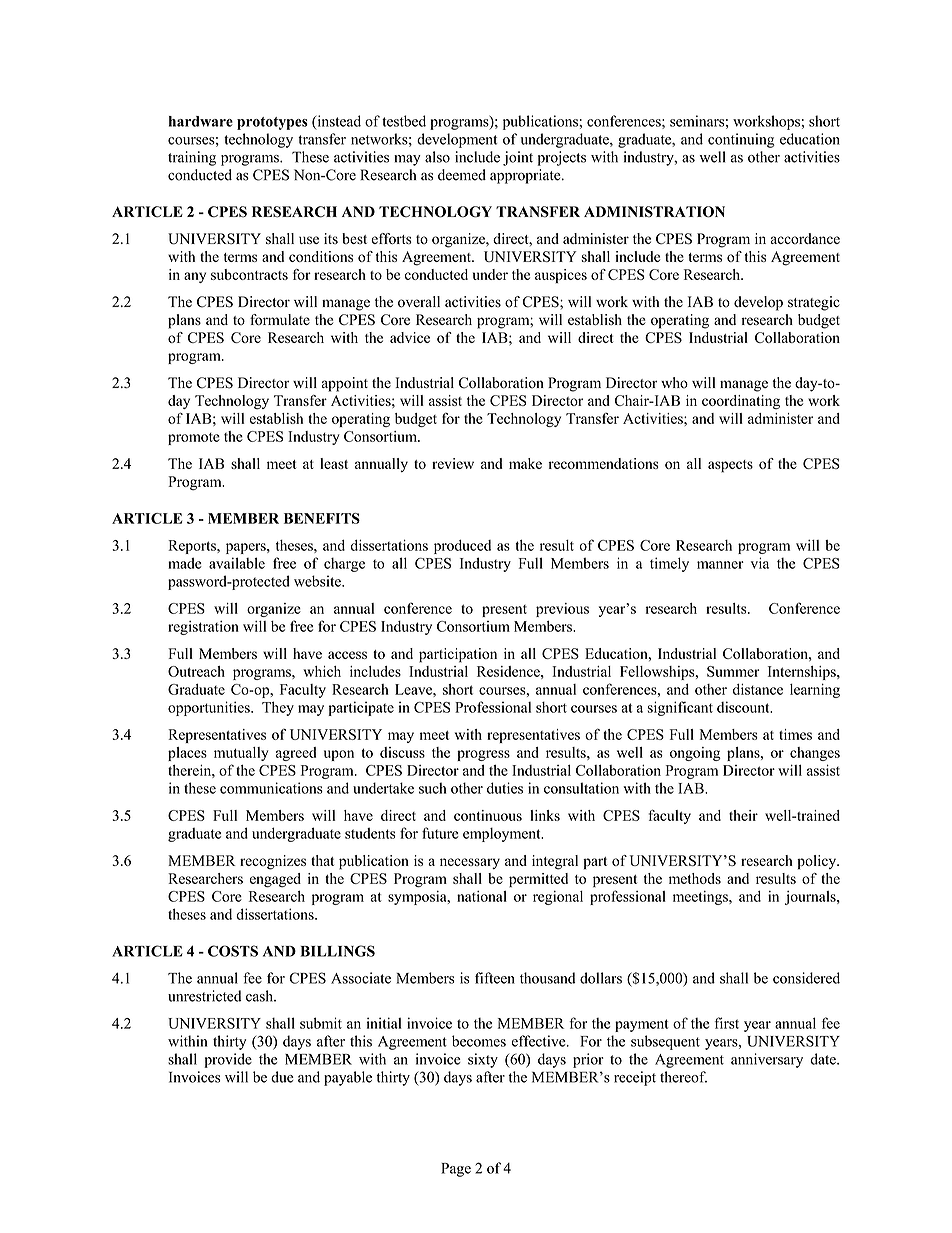 This image has height=1233, width=952. What do you see at coordinates (282, 1077) in the image?
I see `due` at bounding box center [282, 1077].
